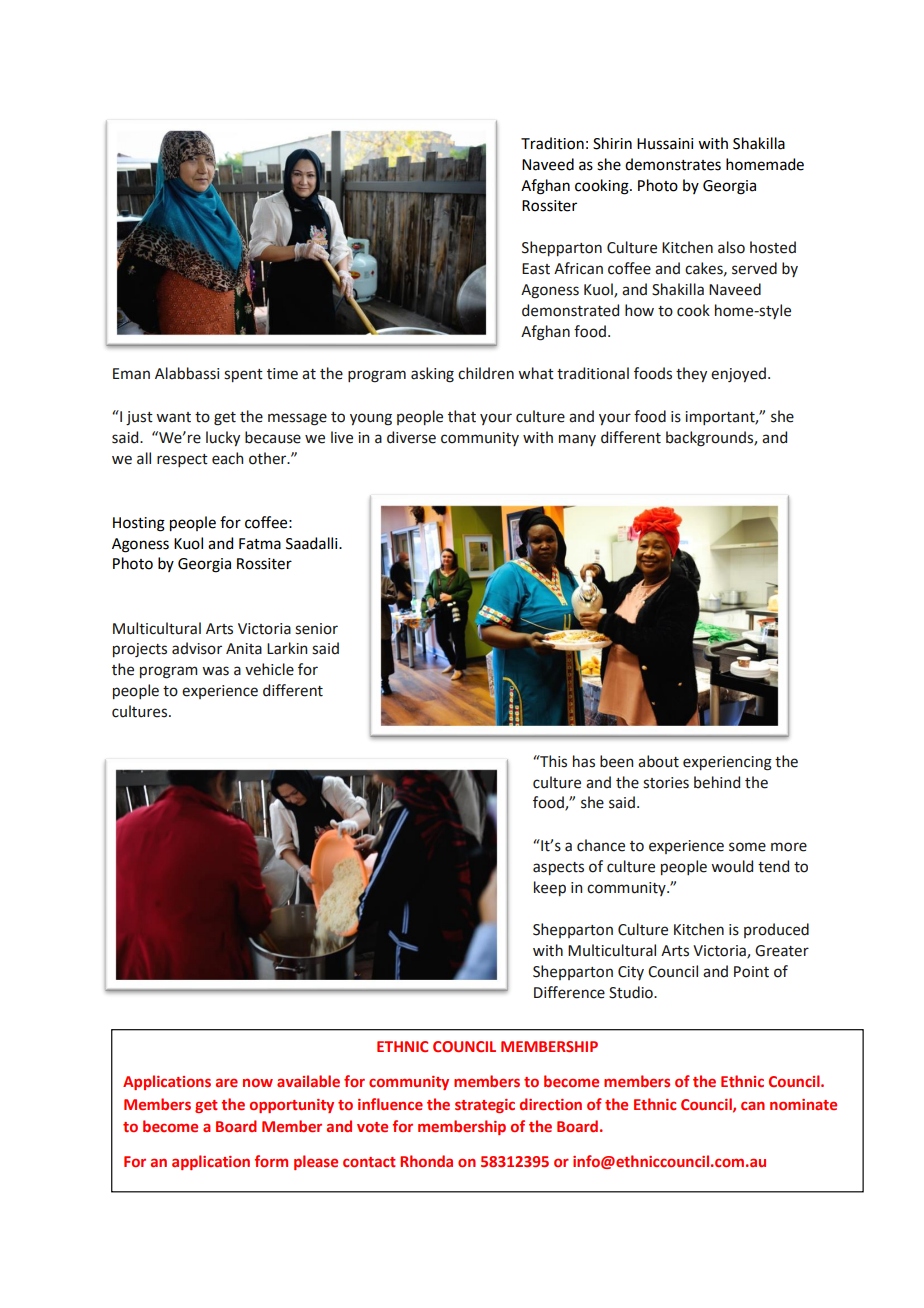  What do you see at coordinates (316, 629) in the image?
I see `senior` at bounding box center [316, 629].
